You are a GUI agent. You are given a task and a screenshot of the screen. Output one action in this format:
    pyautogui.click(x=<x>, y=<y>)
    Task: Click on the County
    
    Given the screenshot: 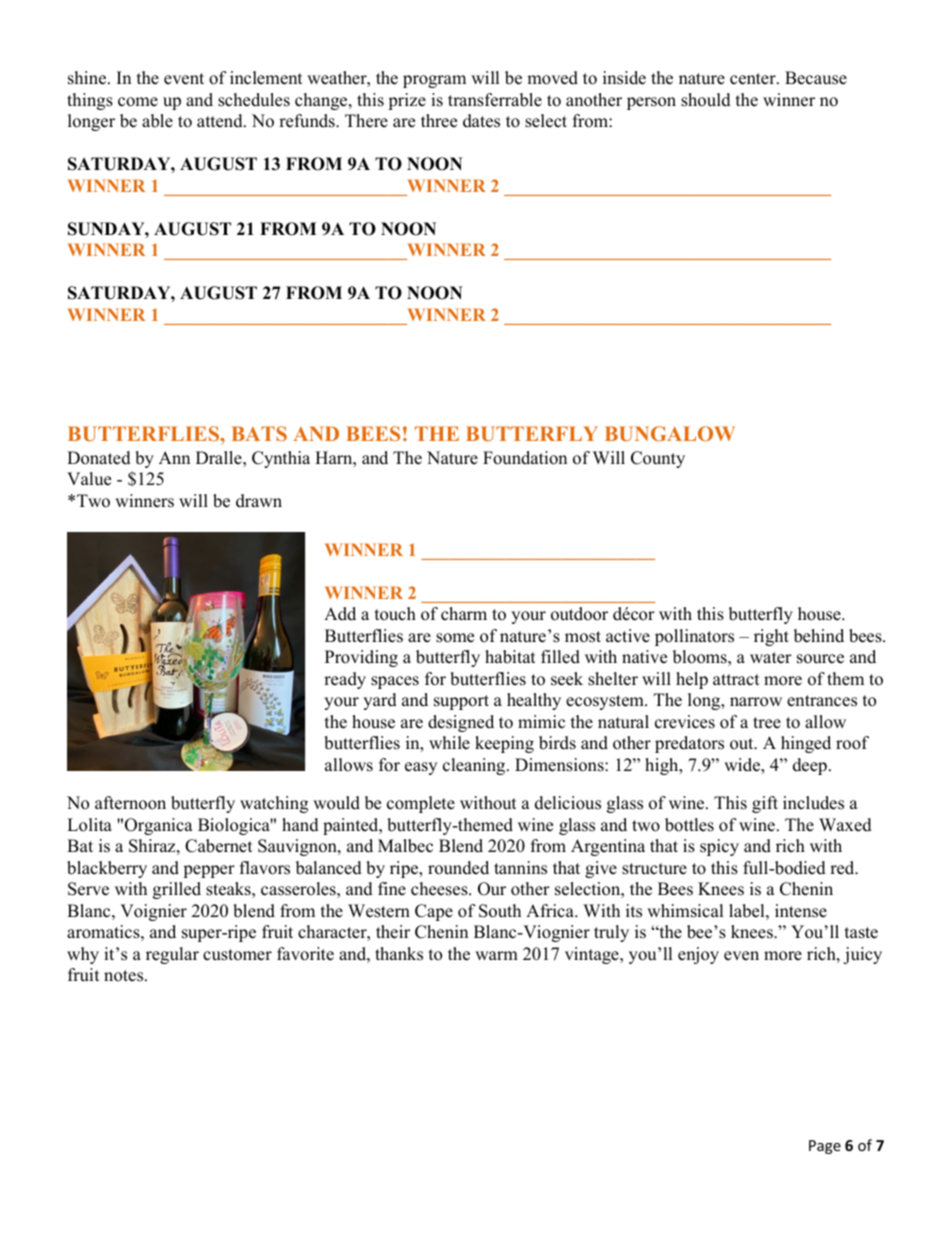 What is the action you would take?
    pyautogui.click(x=658, y=459)
